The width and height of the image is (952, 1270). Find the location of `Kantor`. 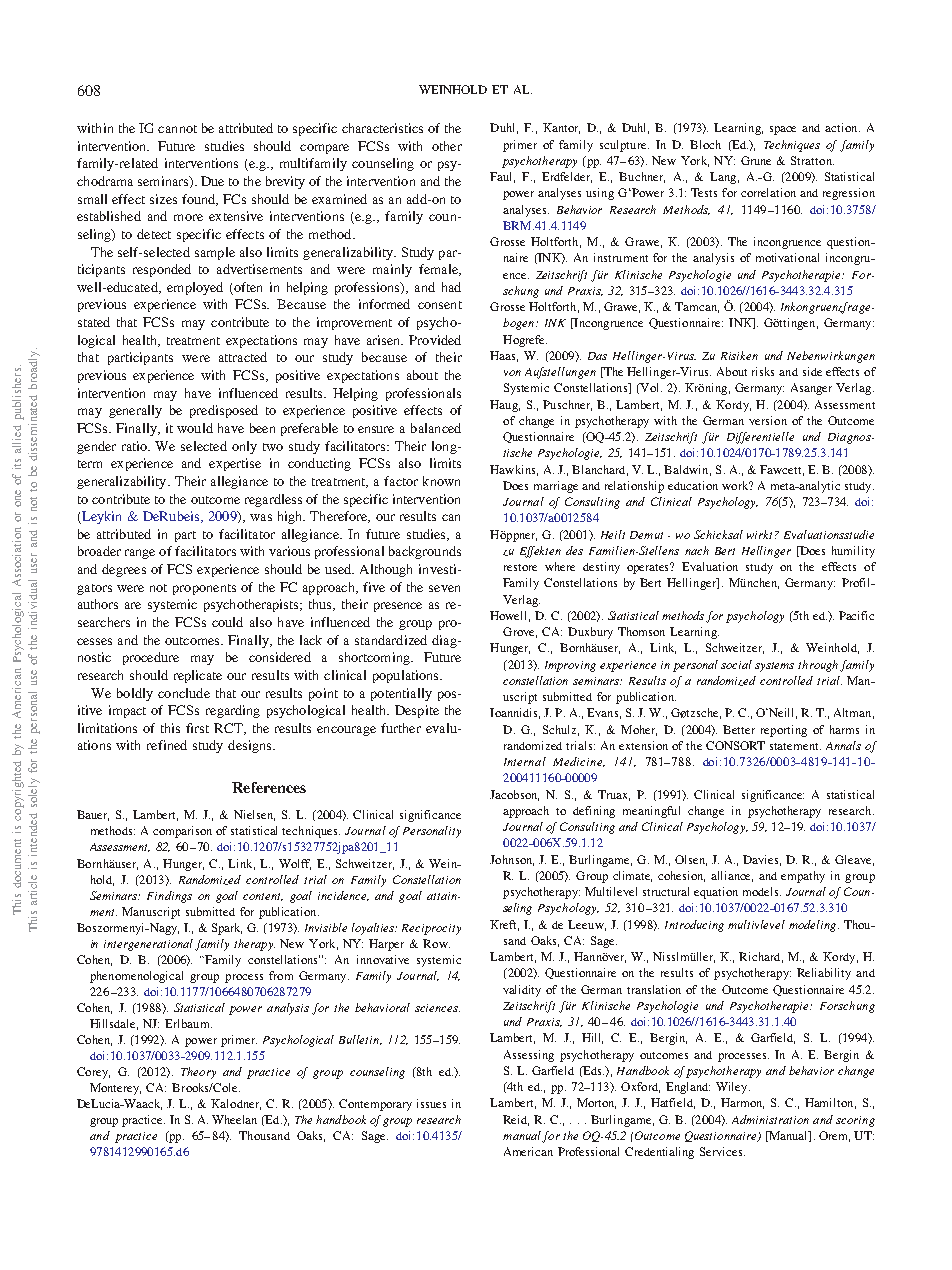

Kantor is located at coordinates (561, 128).
